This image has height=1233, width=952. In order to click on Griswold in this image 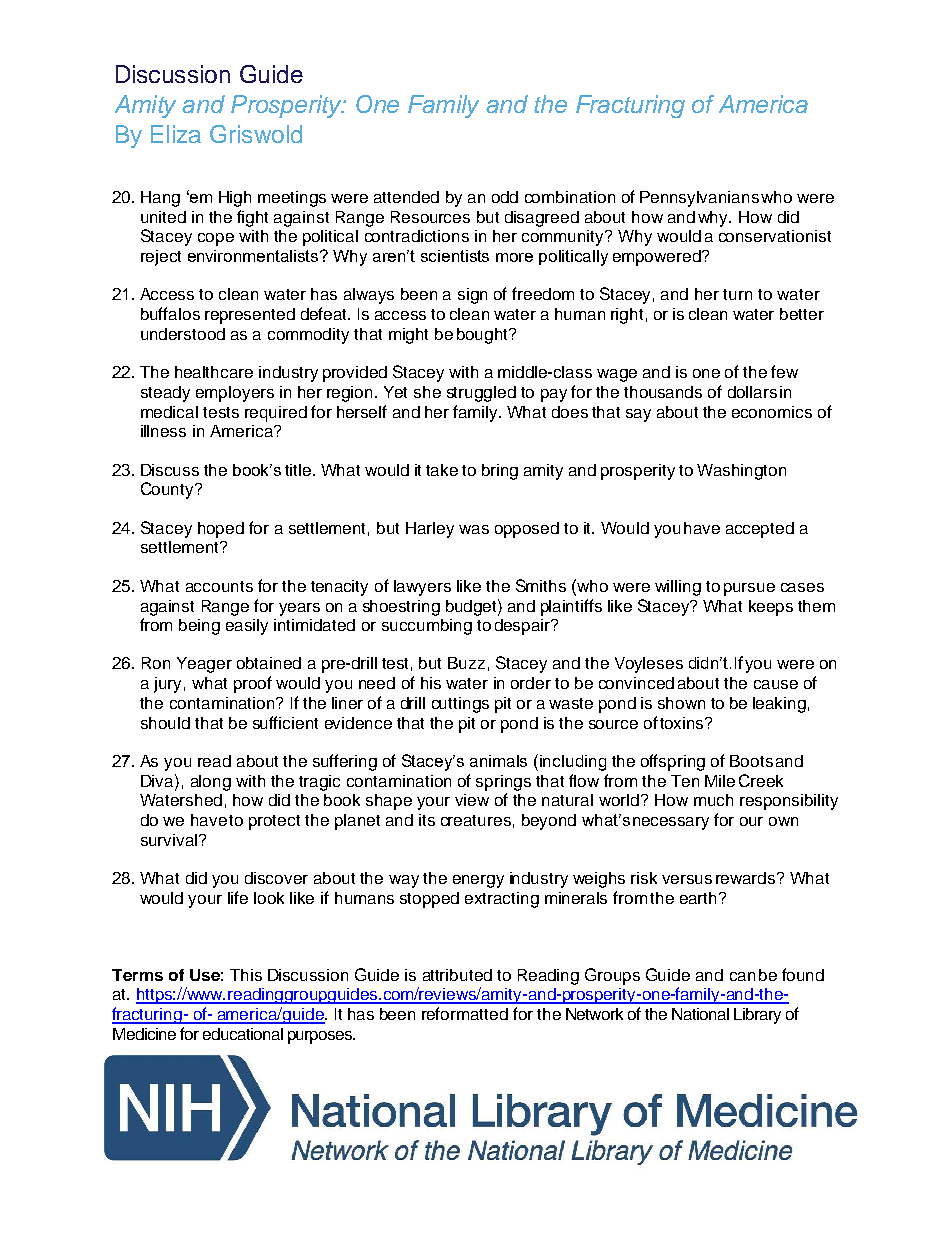, I will do `click(256, 134)`.
